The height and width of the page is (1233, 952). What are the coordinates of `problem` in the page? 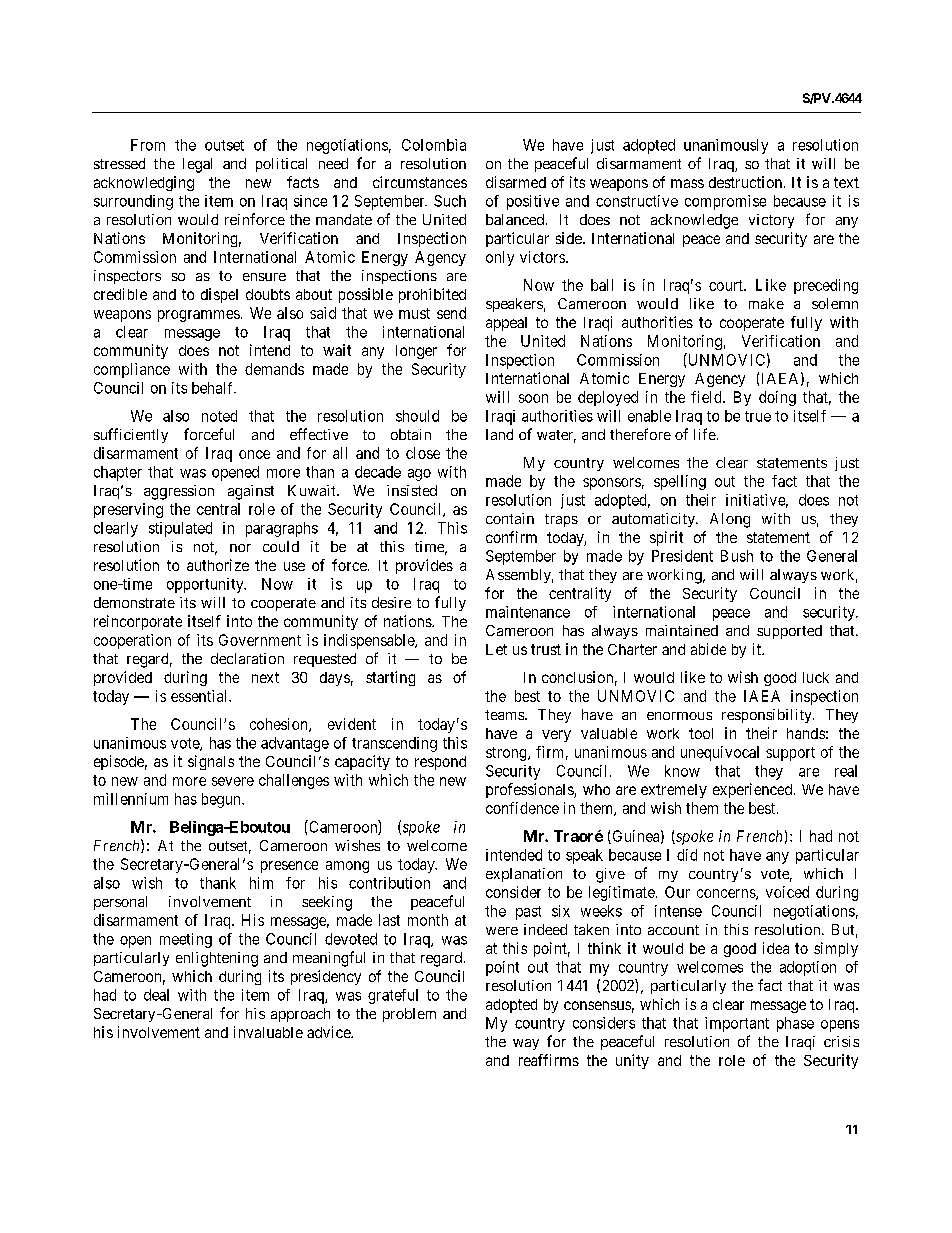 It's located at (409, 1015).
